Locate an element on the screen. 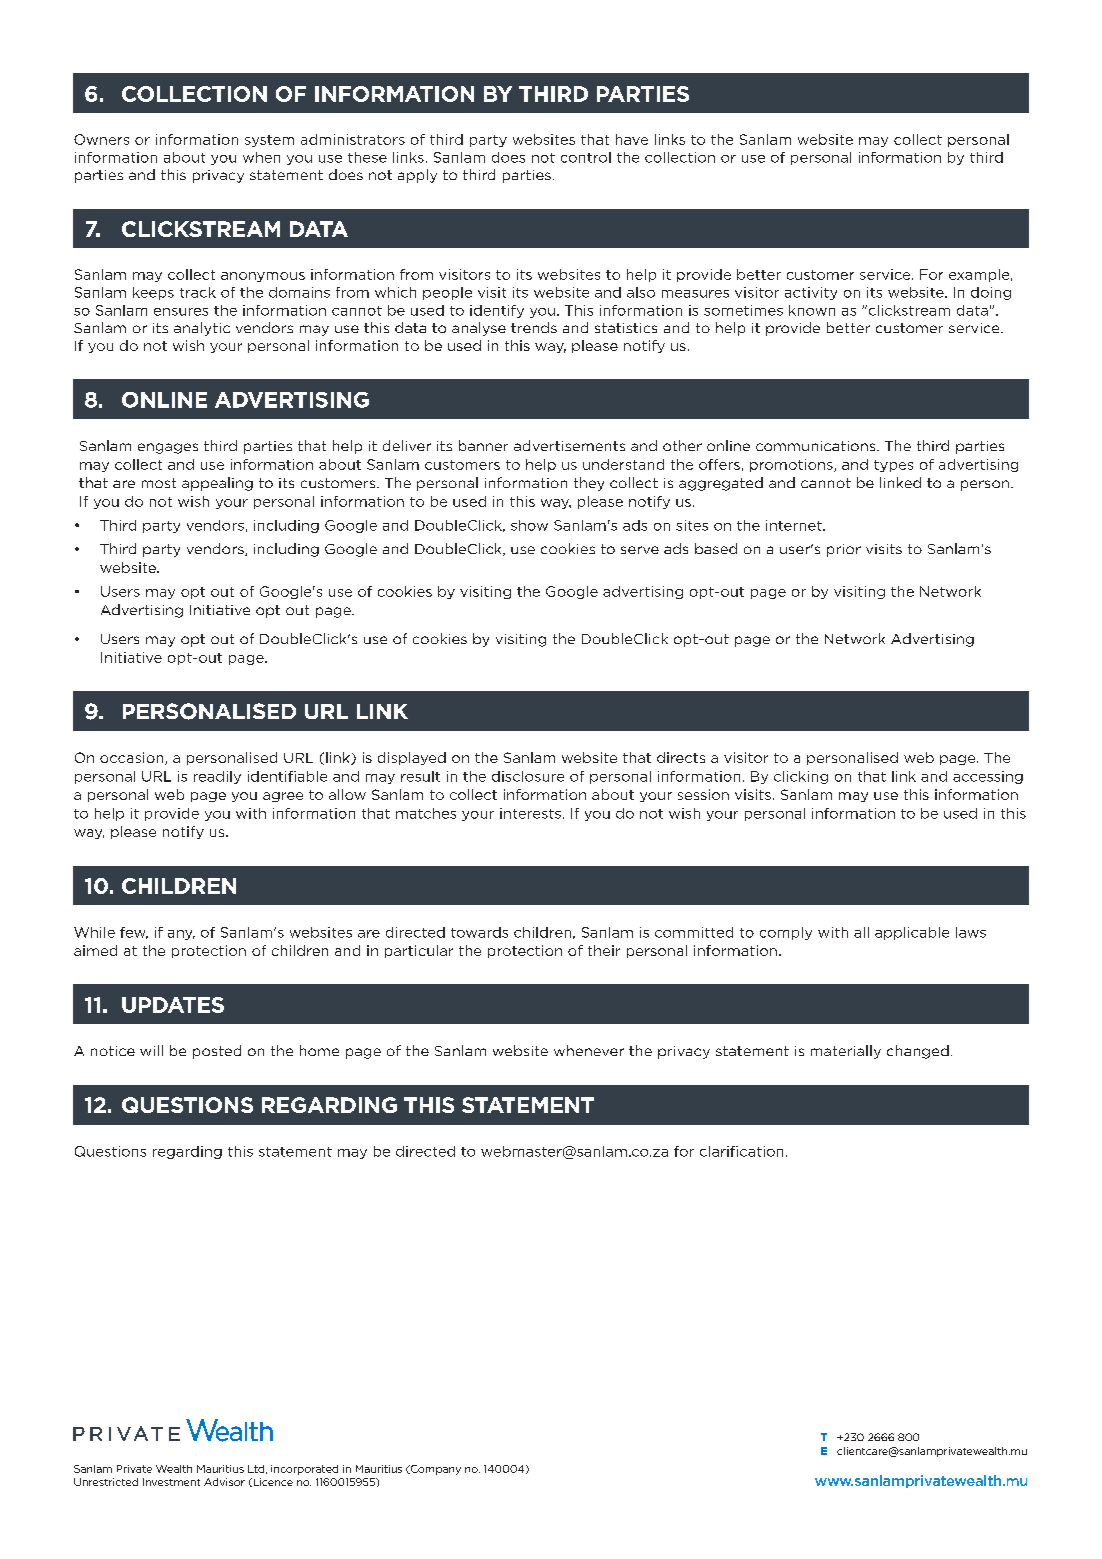 The width and height of the screenshot is (1102, 1559). control is located at coordinates (586, 157).
